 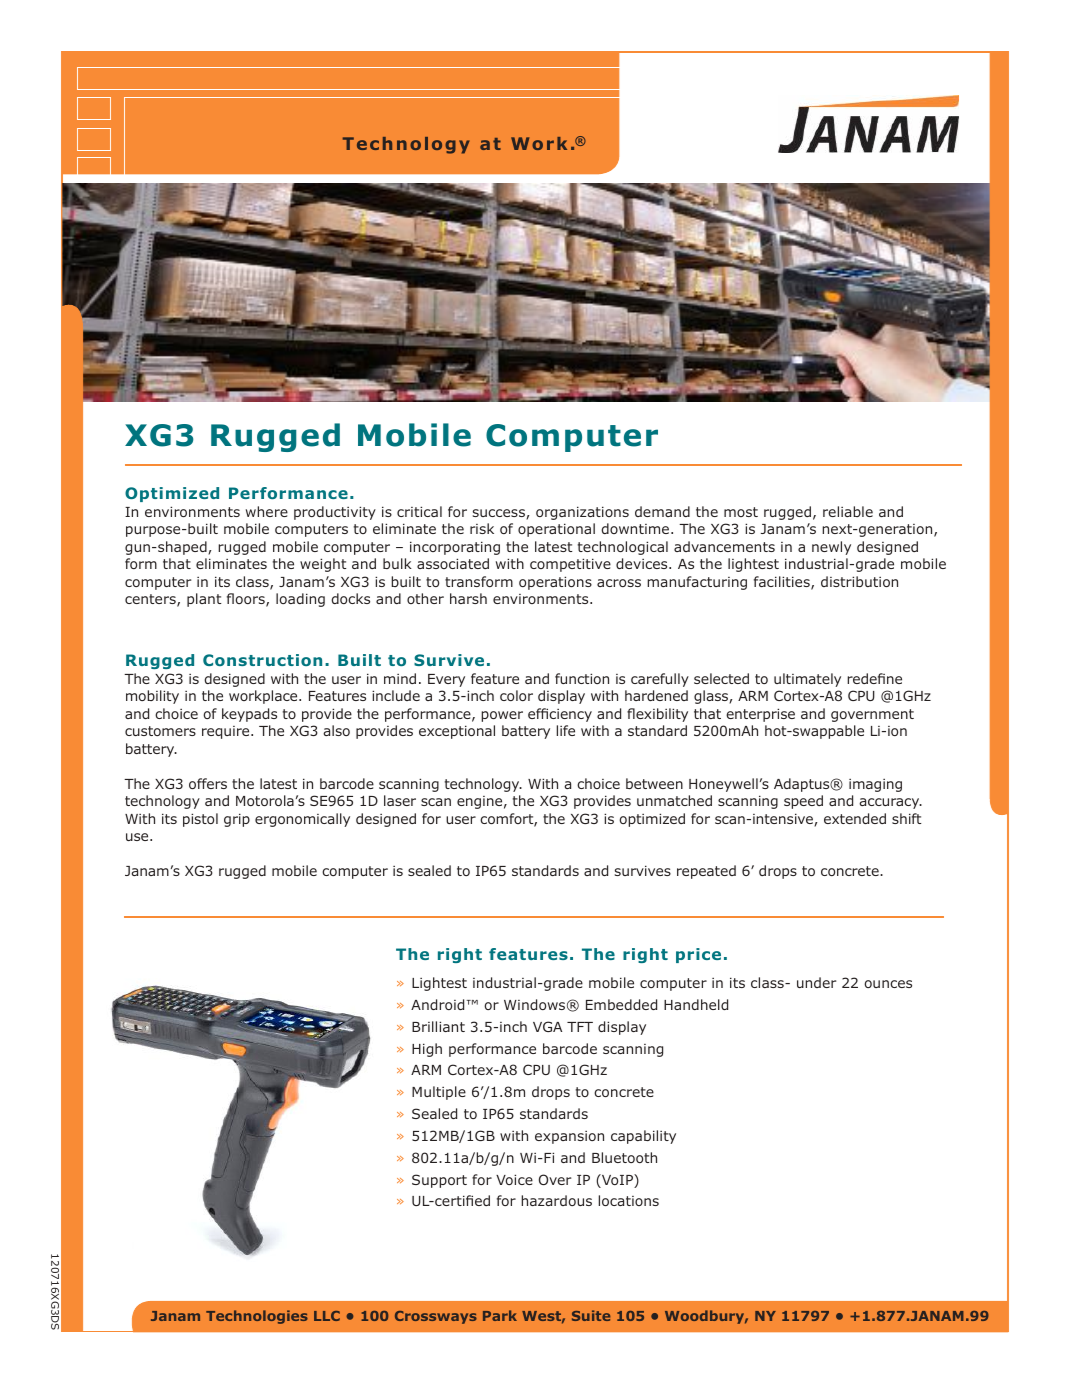 I want to click on Technologies, so click(x=257, y=1317).
